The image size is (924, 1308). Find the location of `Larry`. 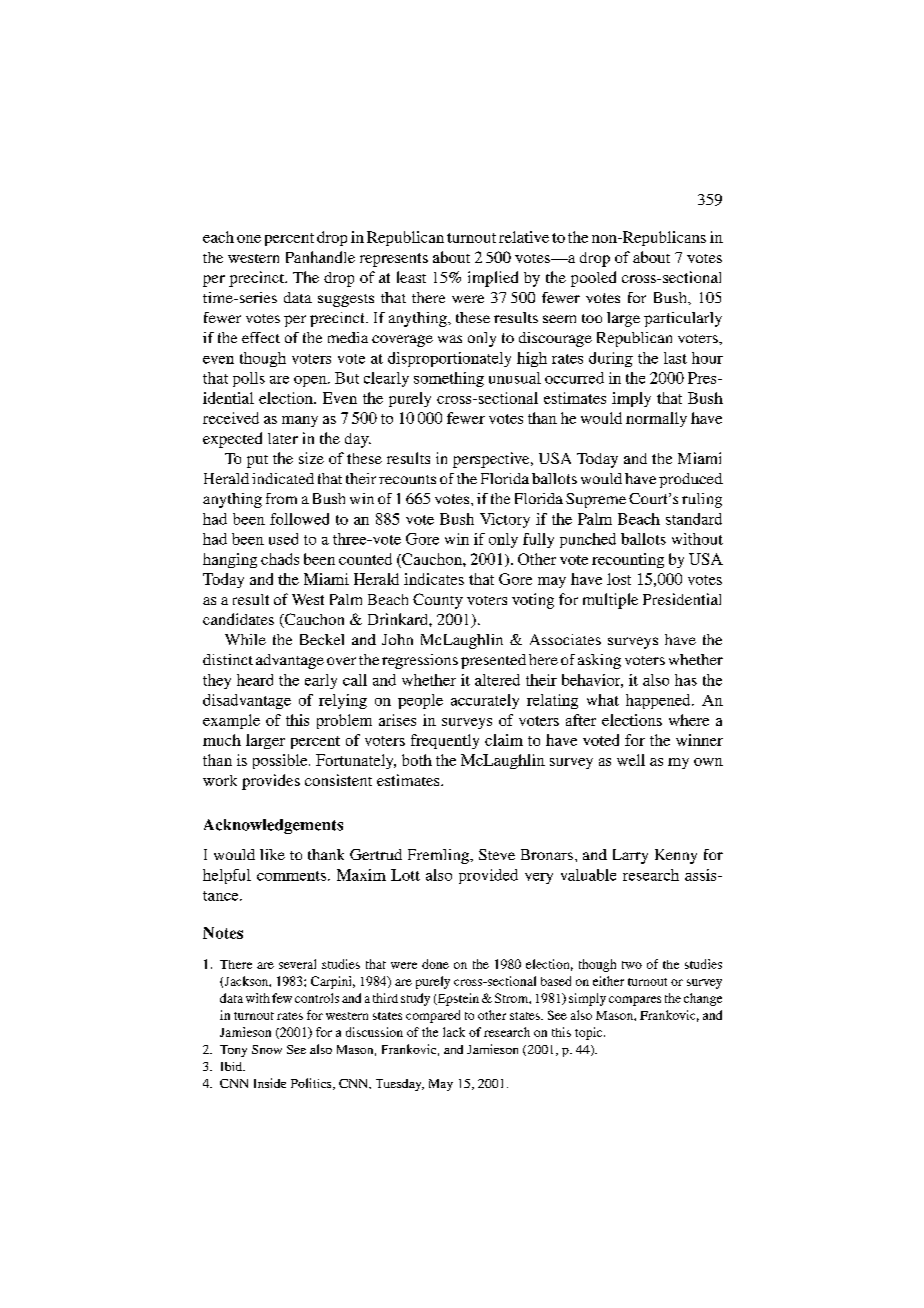

Larry is located at coordinates (630, 856).
